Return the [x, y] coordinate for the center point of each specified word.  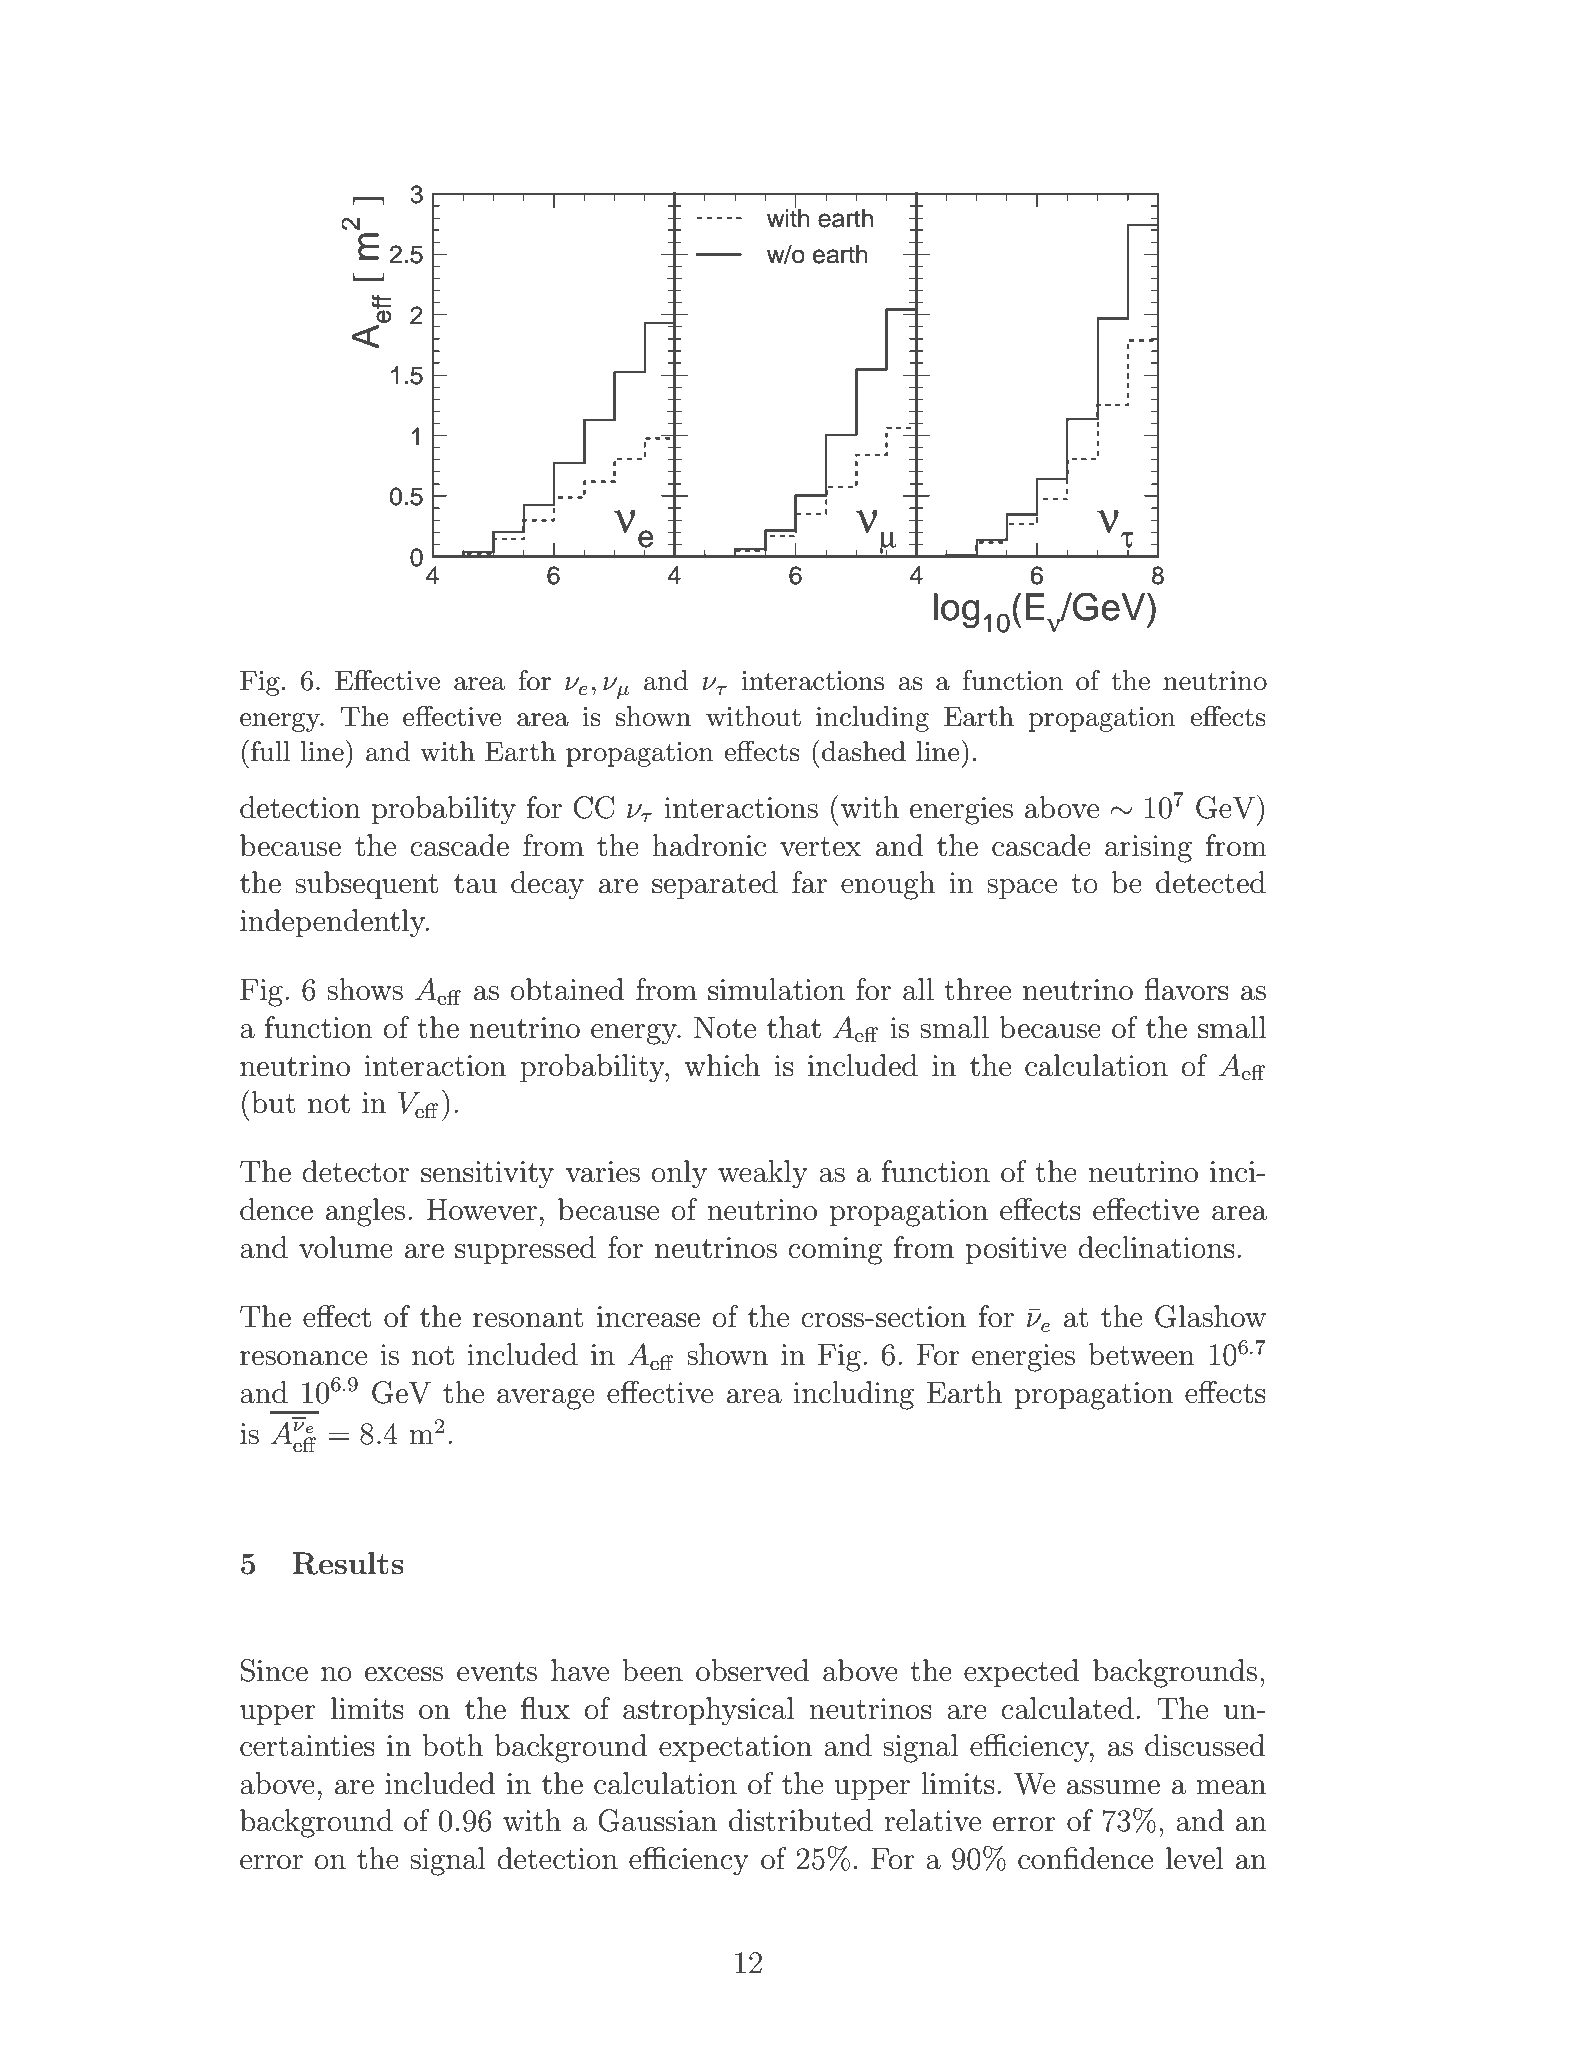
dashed [864, 751]
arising [1148, 849]
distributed [801, 1820]
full [270, 751]
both [452, 1745]
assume [1113, 1787]
